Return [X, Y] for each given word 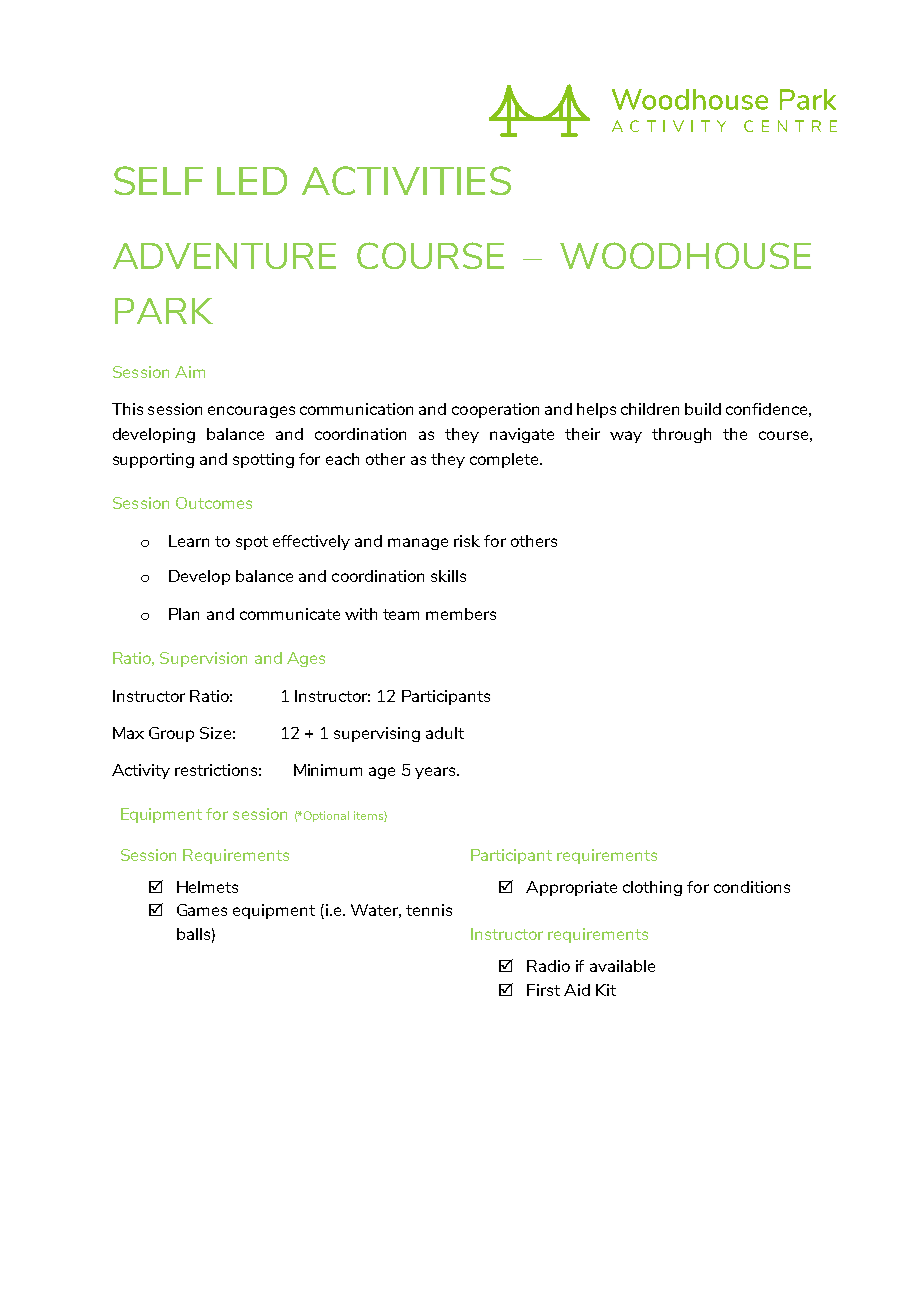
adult [445, 733]
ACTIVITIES [406, 180]
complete [505, 460]
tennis [429, 910]
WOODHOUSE [685, 255]
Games [202, 910]
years [436, 773]
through [681, 435]
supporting [153, 460]
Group [171, 734]
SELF [158, 180]
